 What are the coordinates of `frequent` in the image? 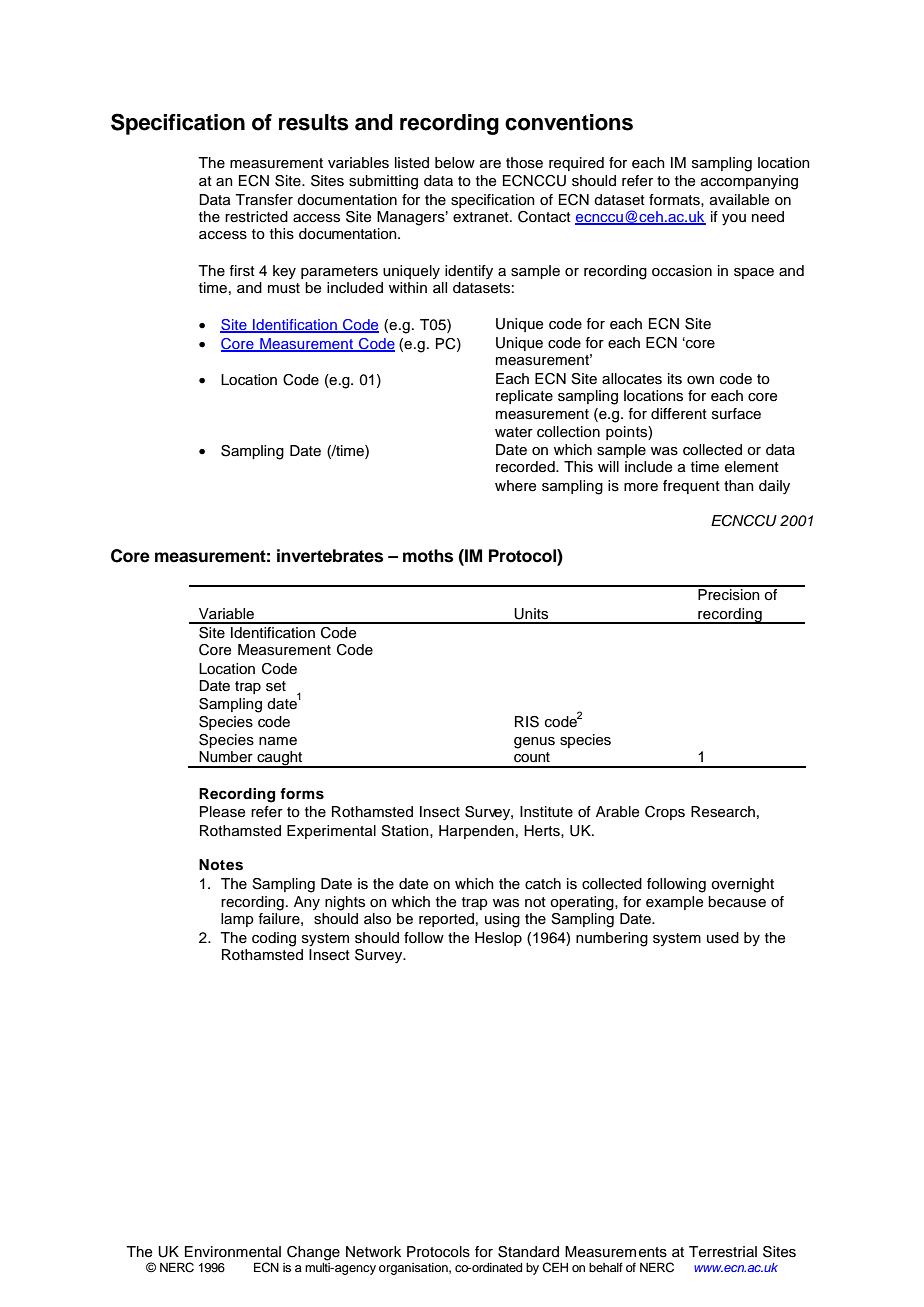 It's located at (691, 487).
